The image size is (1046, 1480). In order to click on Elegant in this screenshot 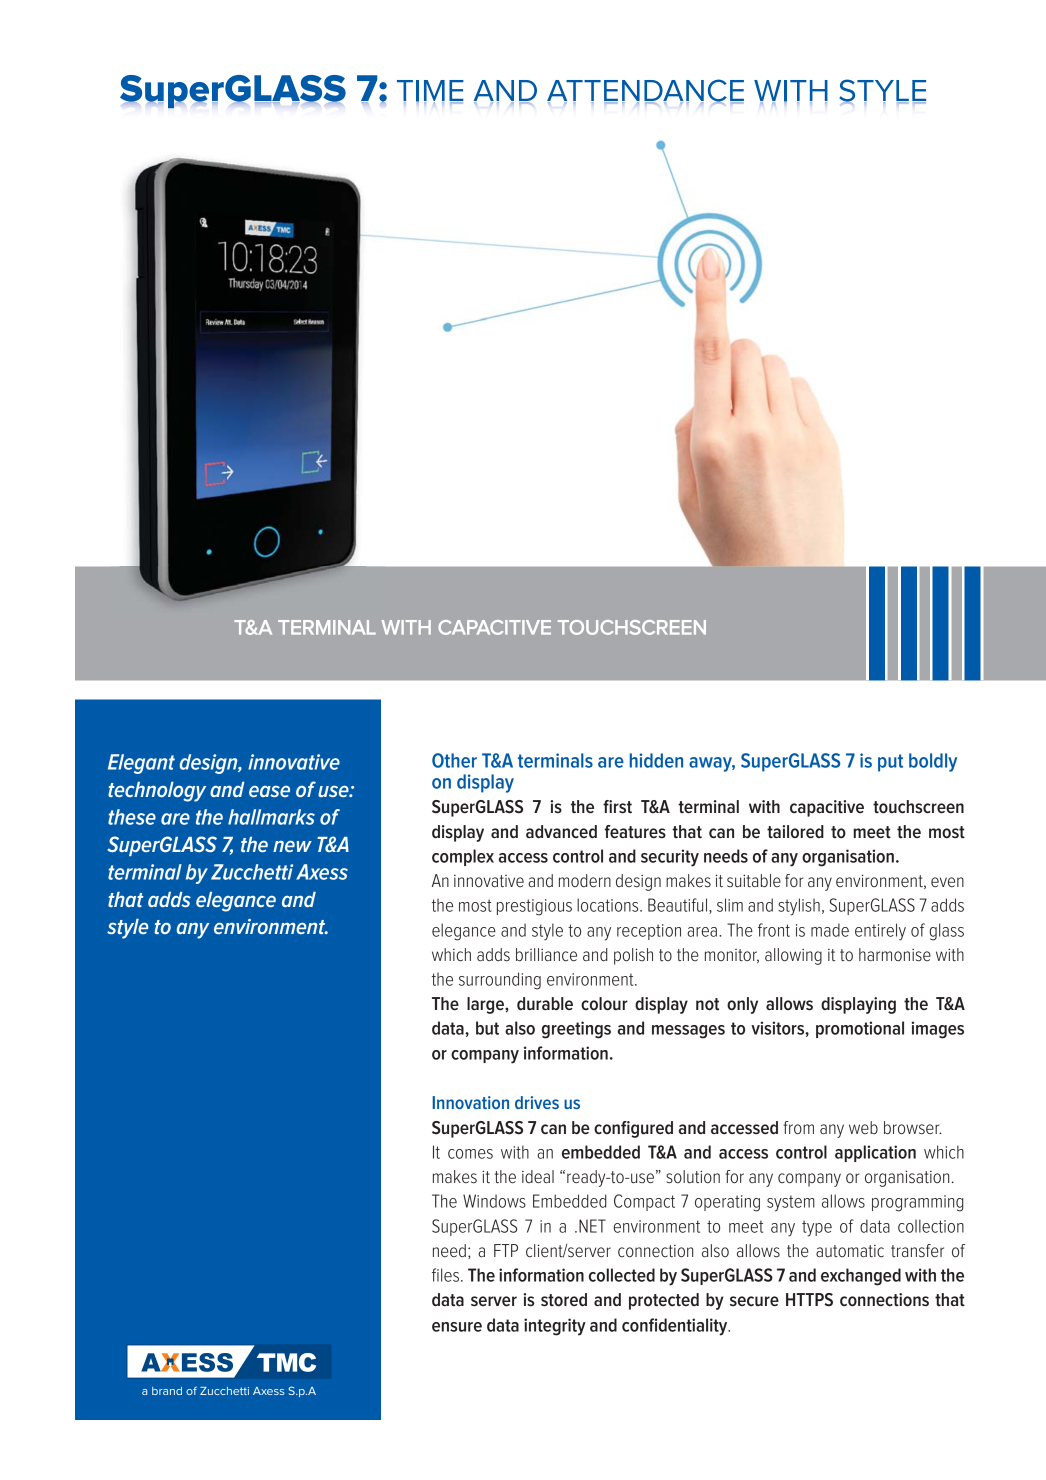, I will do `click(141, 764)`.
